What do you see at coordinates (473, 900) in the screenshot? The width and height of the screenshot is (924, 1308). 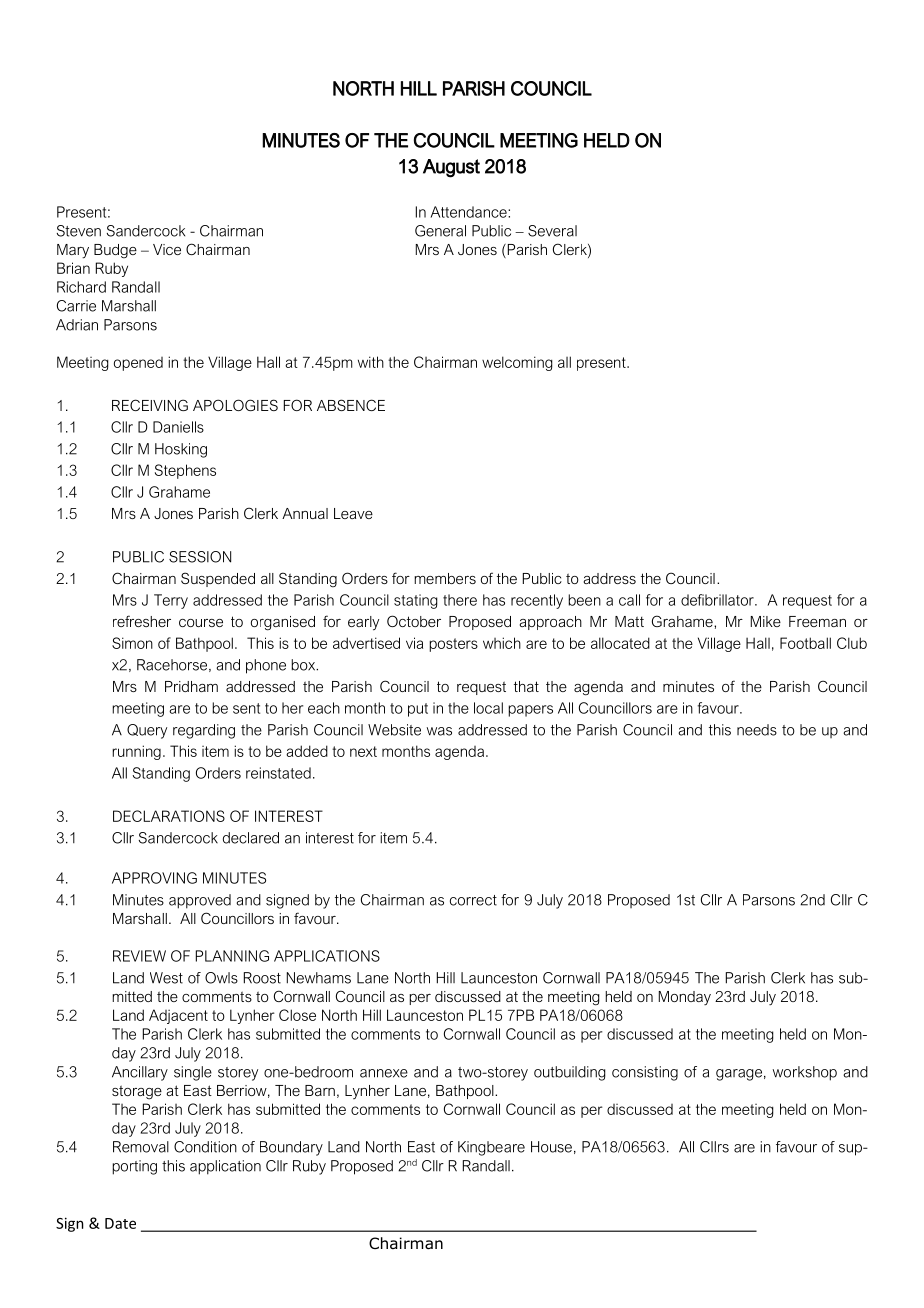 I see `correct` at bounding box center [473, 900].
